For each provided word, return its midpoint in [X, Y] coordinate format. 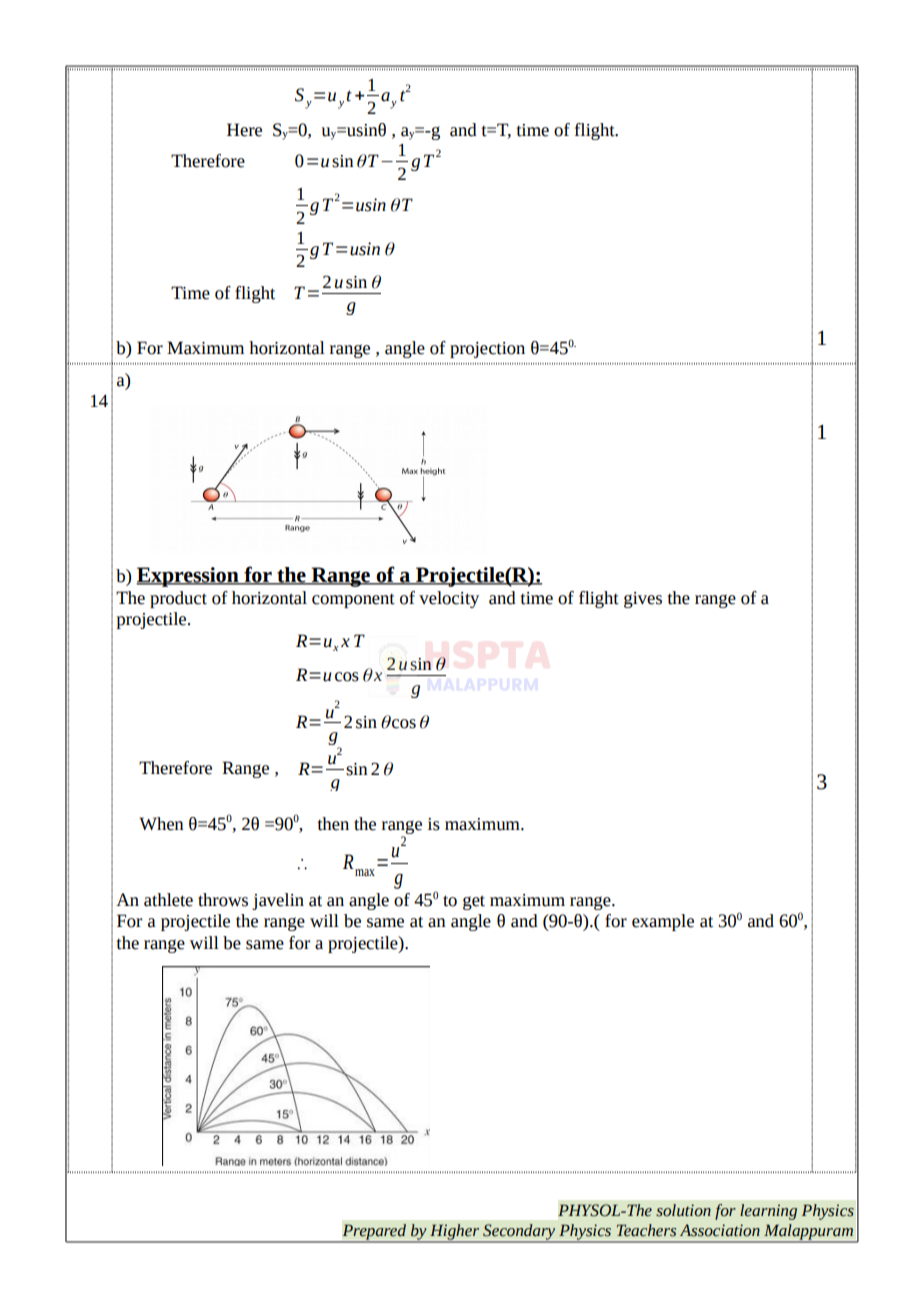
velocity [449, 599]
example [663, 922]
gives [643, 600]
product [178, 599]
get [474, 902]
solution [683, 1210]
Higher [455, 1233]
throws [223, 900]
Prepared [374, 1233]
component [353, 600]
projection [487, 350]
